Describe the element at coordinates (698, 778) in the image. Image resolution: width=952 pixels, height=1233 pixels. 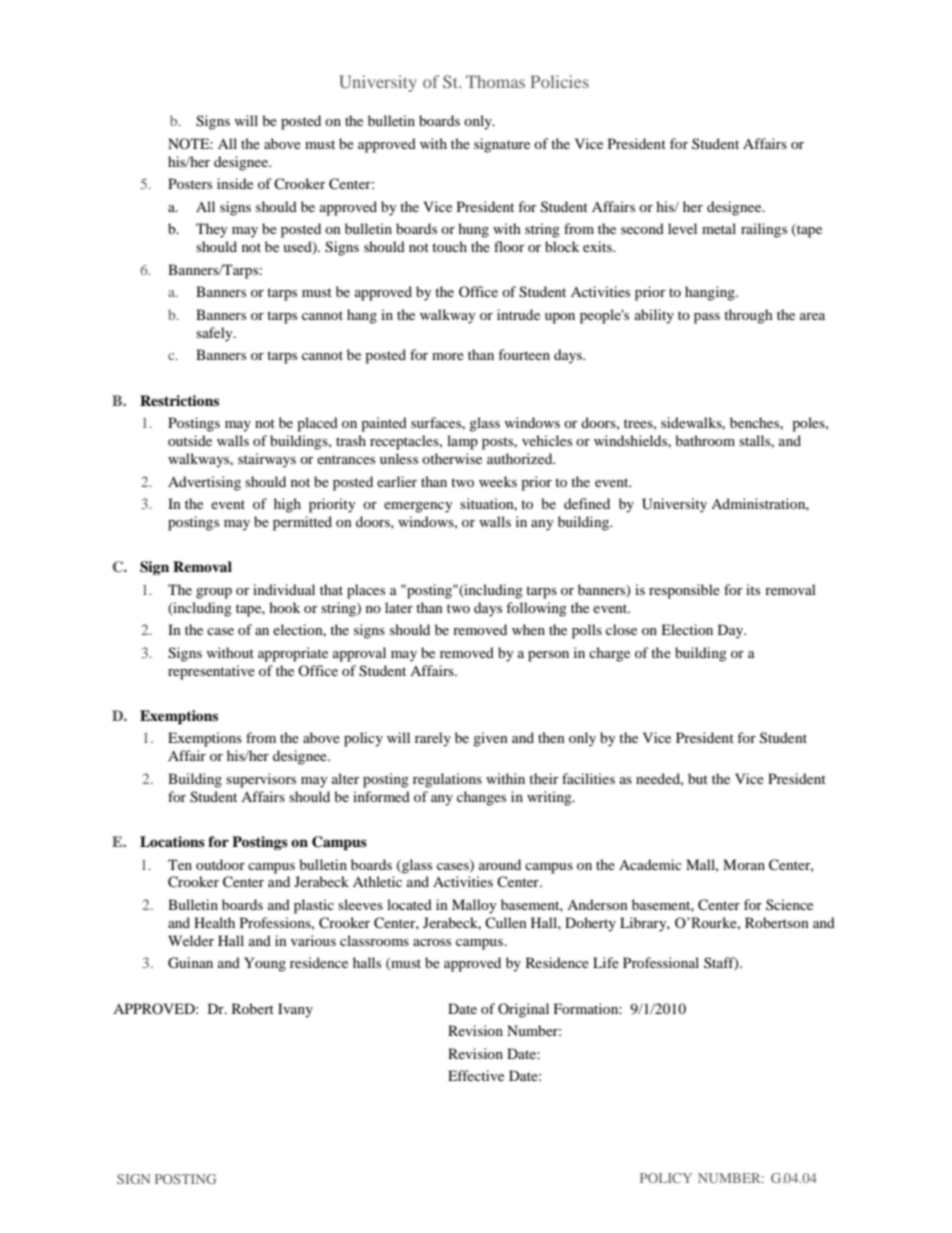
I see `but` at that location.
